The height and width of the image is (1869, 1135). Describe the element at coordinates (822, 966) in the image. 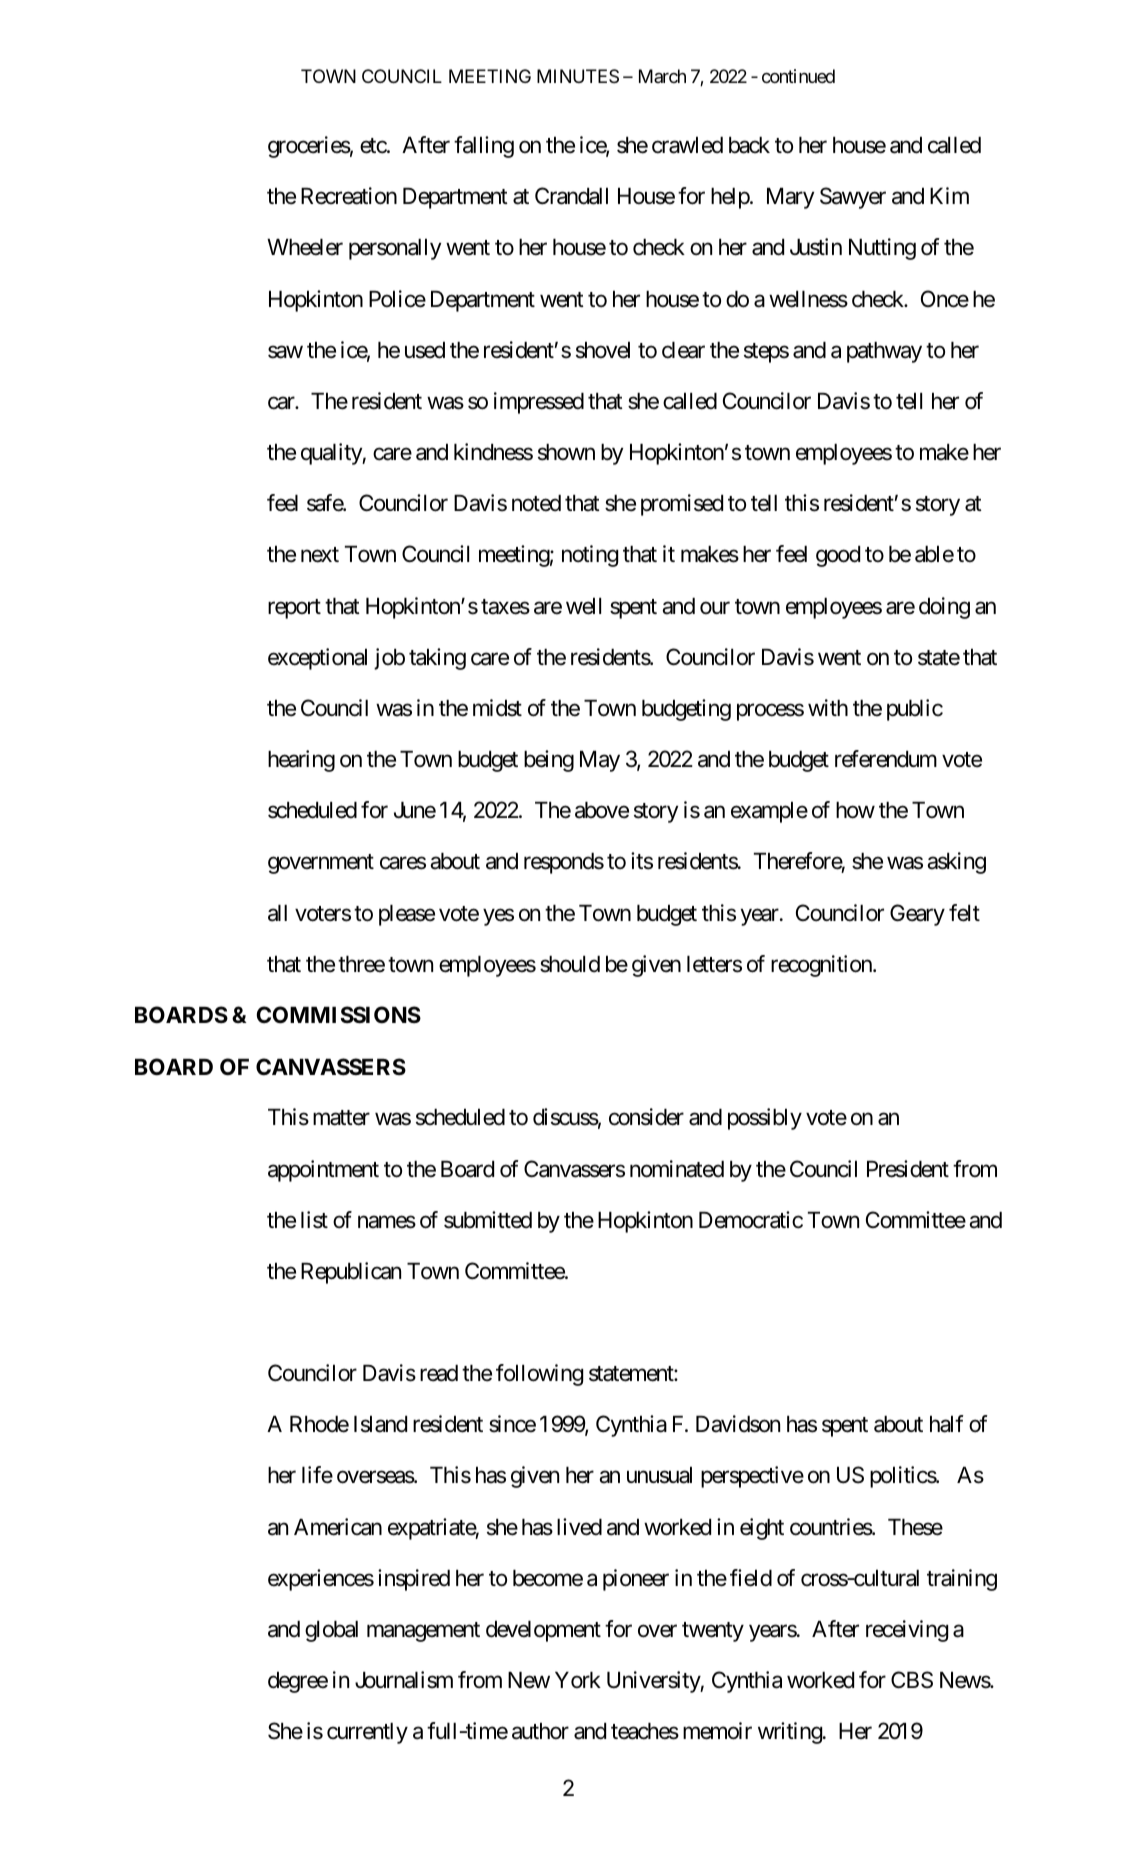

I see `recognition` at that location.
